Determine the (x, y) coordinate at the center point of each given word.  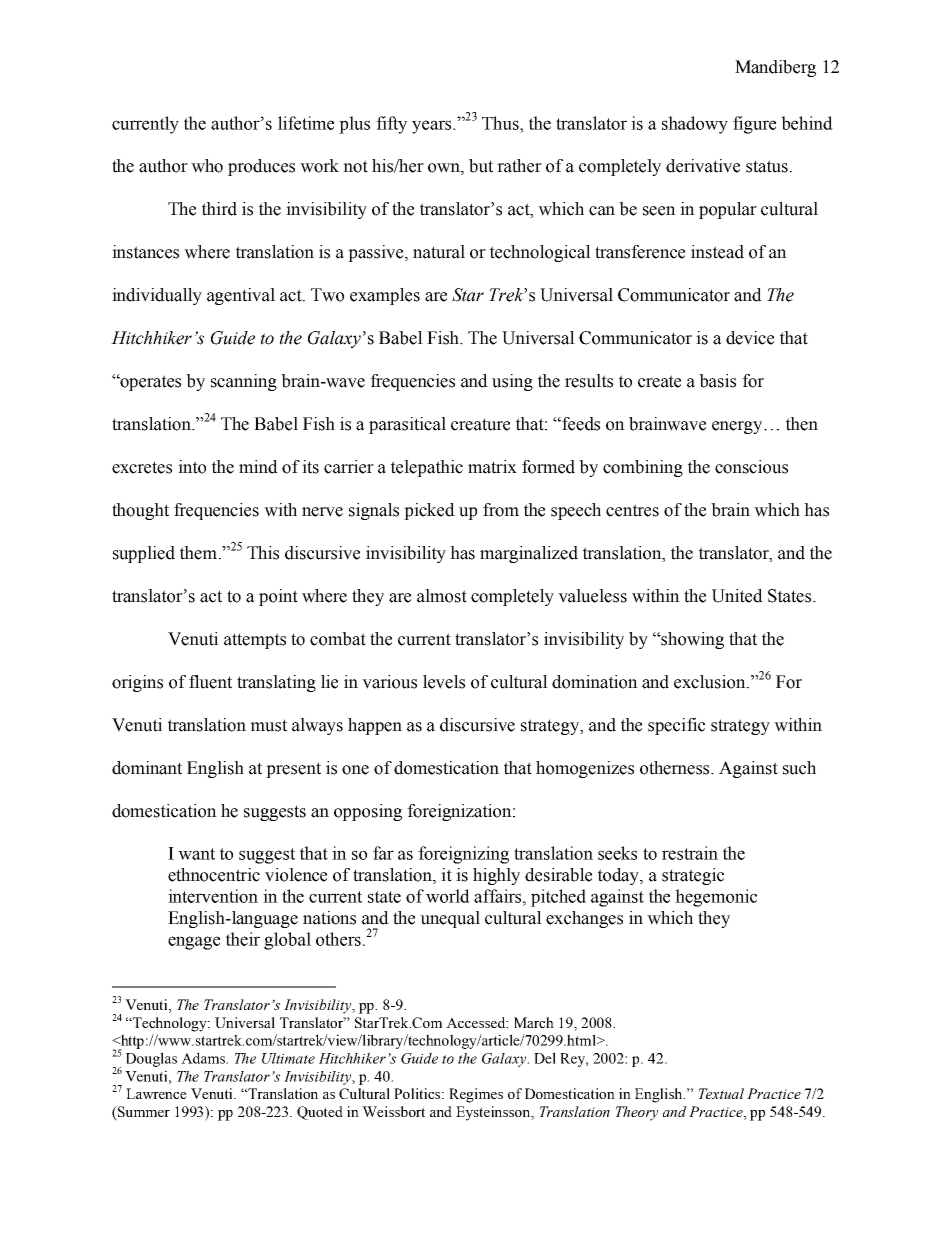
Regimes (476, 1095)
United (737, 596)
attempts (255, 641)
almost (442, 596)
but (481, 166)
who (207, 166)
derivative (703, 166)
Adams (204, 1058)
